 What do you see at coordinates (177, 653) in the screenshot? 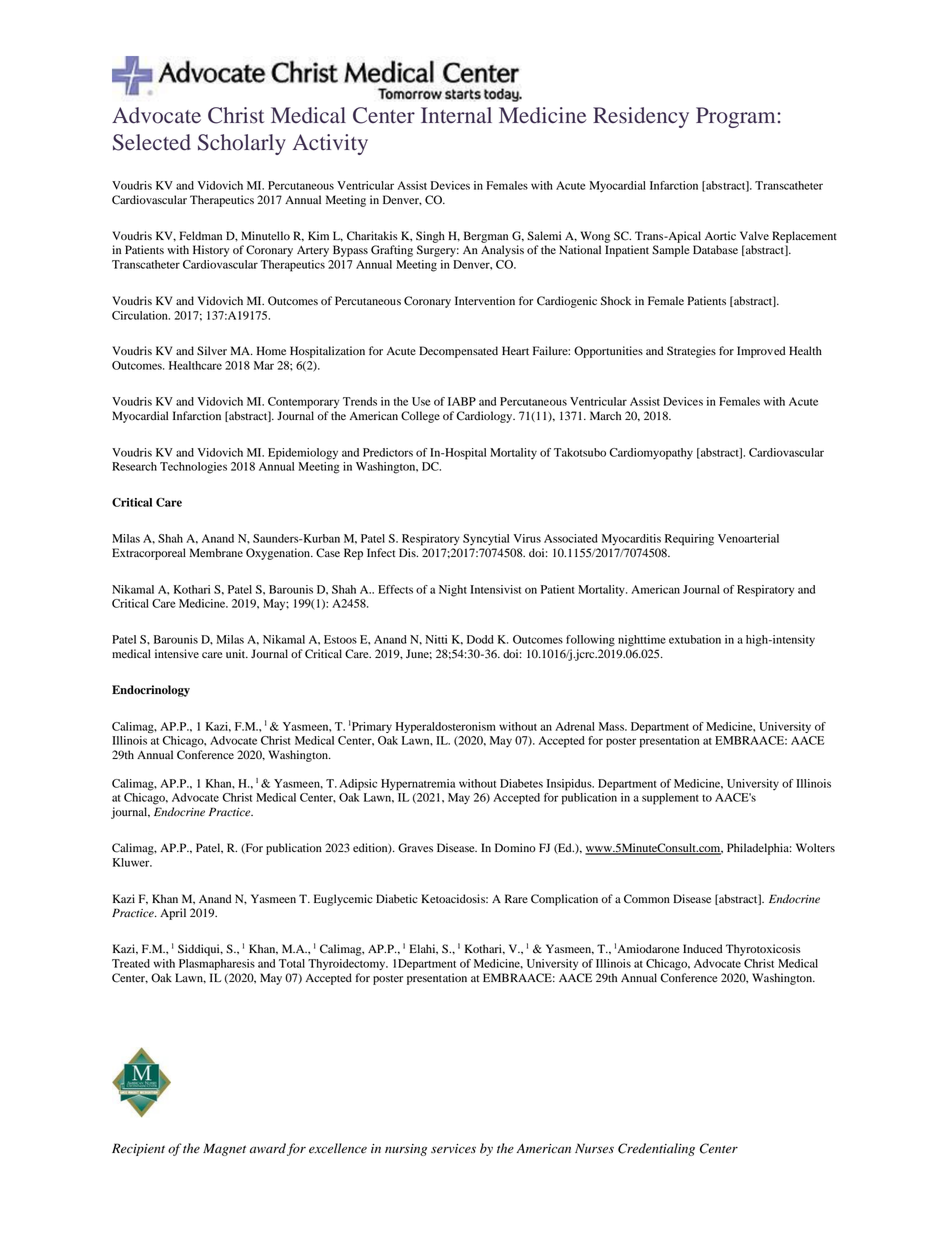
I see `intensive` at bounding box center [177, 653].
